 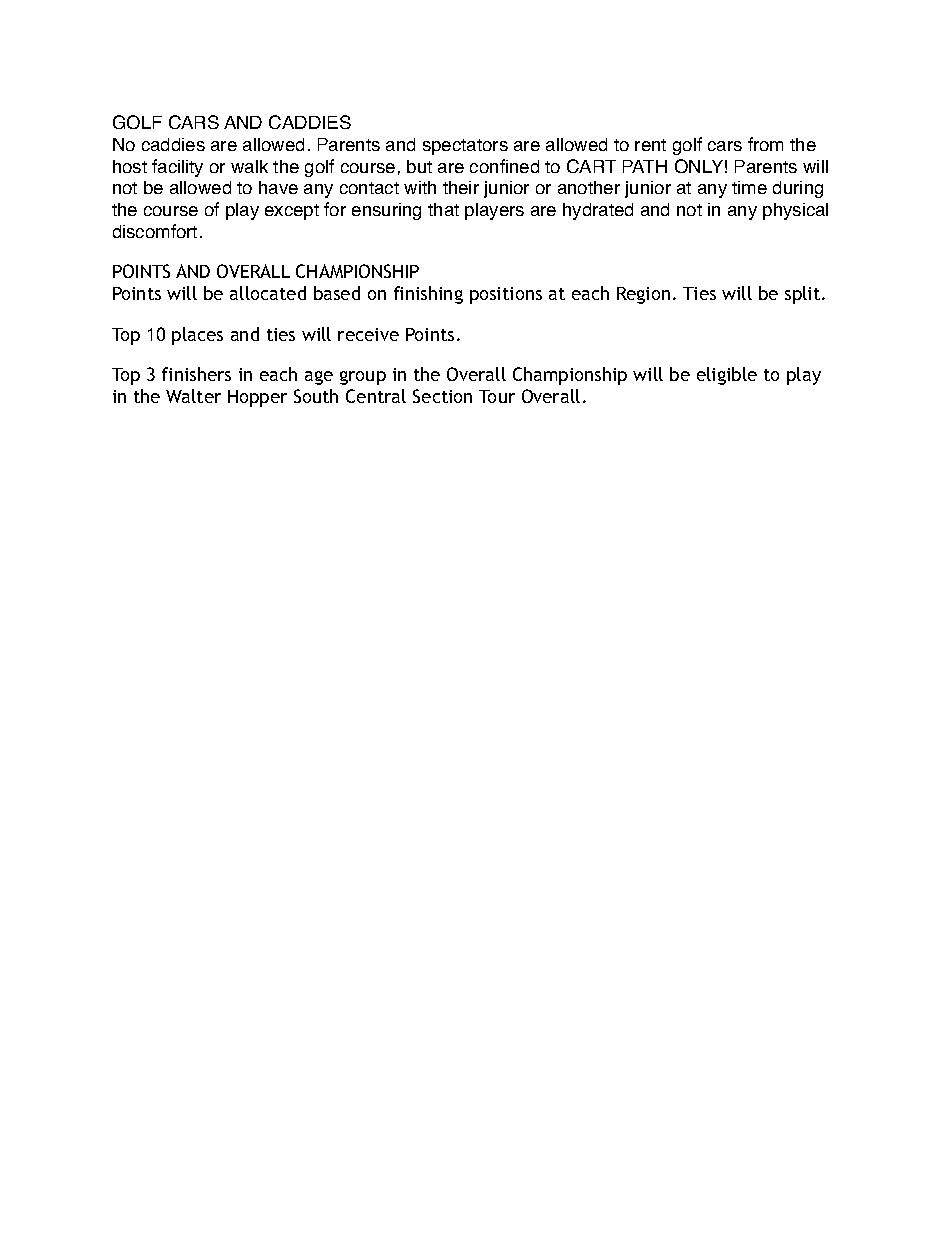 I want to click on physical, so click(x=795, y=211).
